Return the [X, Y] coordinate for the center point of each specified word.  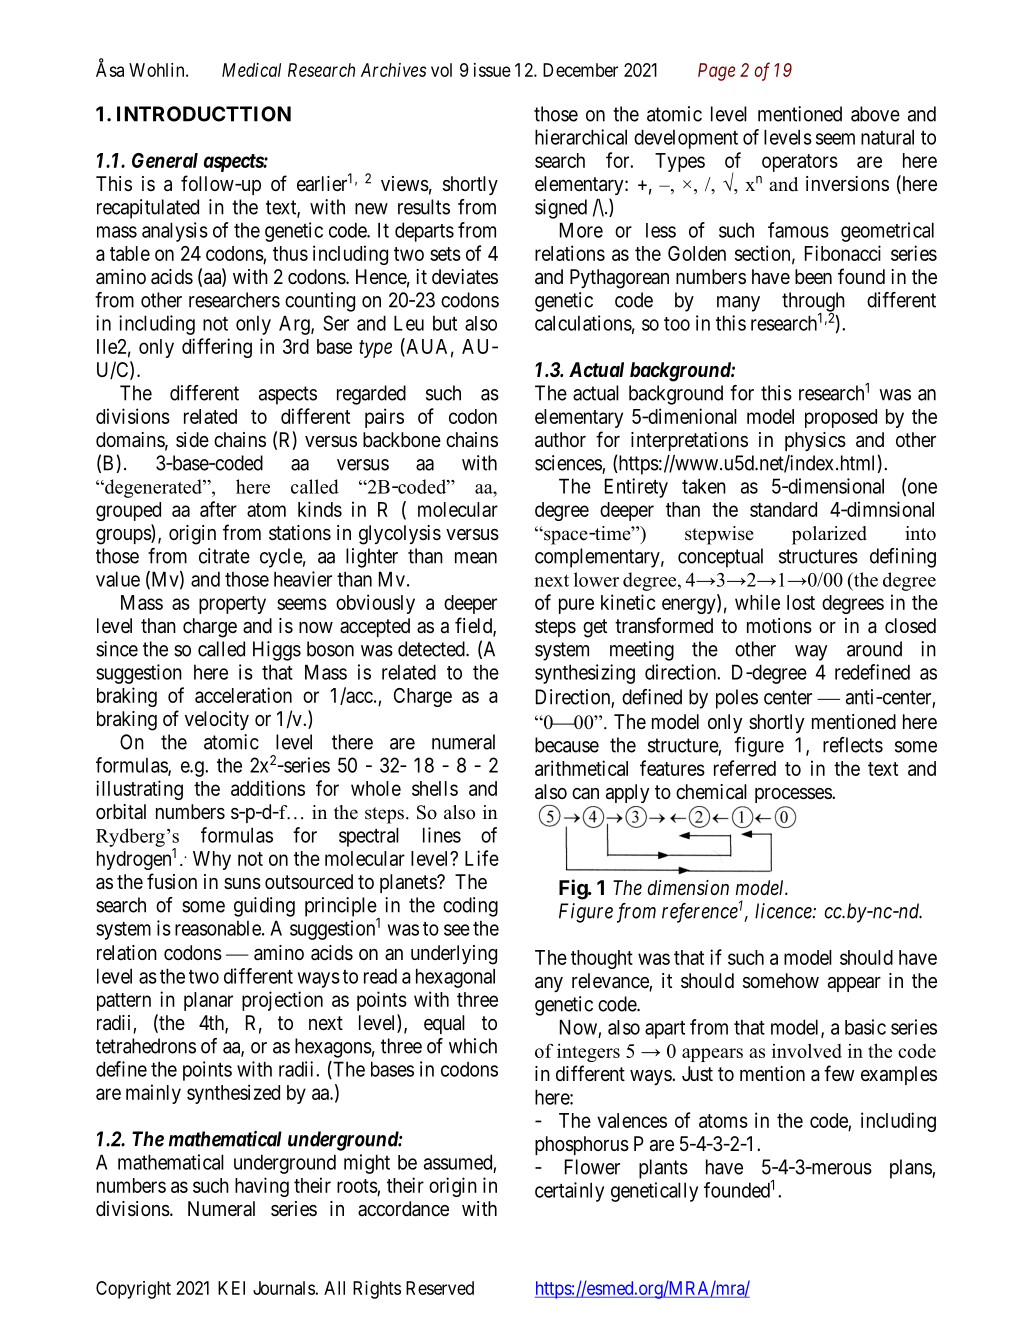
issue [492, 70]
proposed [841, 418]
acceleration [243, 695]
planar [208, 1001]
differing [217, 348]
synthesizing [585, 674]
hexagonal [455, 978]
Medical [251, 70]
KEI [231, 1288]
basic [865, 1027]
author [560, 440]
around [874, 649]
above [875, 114]
